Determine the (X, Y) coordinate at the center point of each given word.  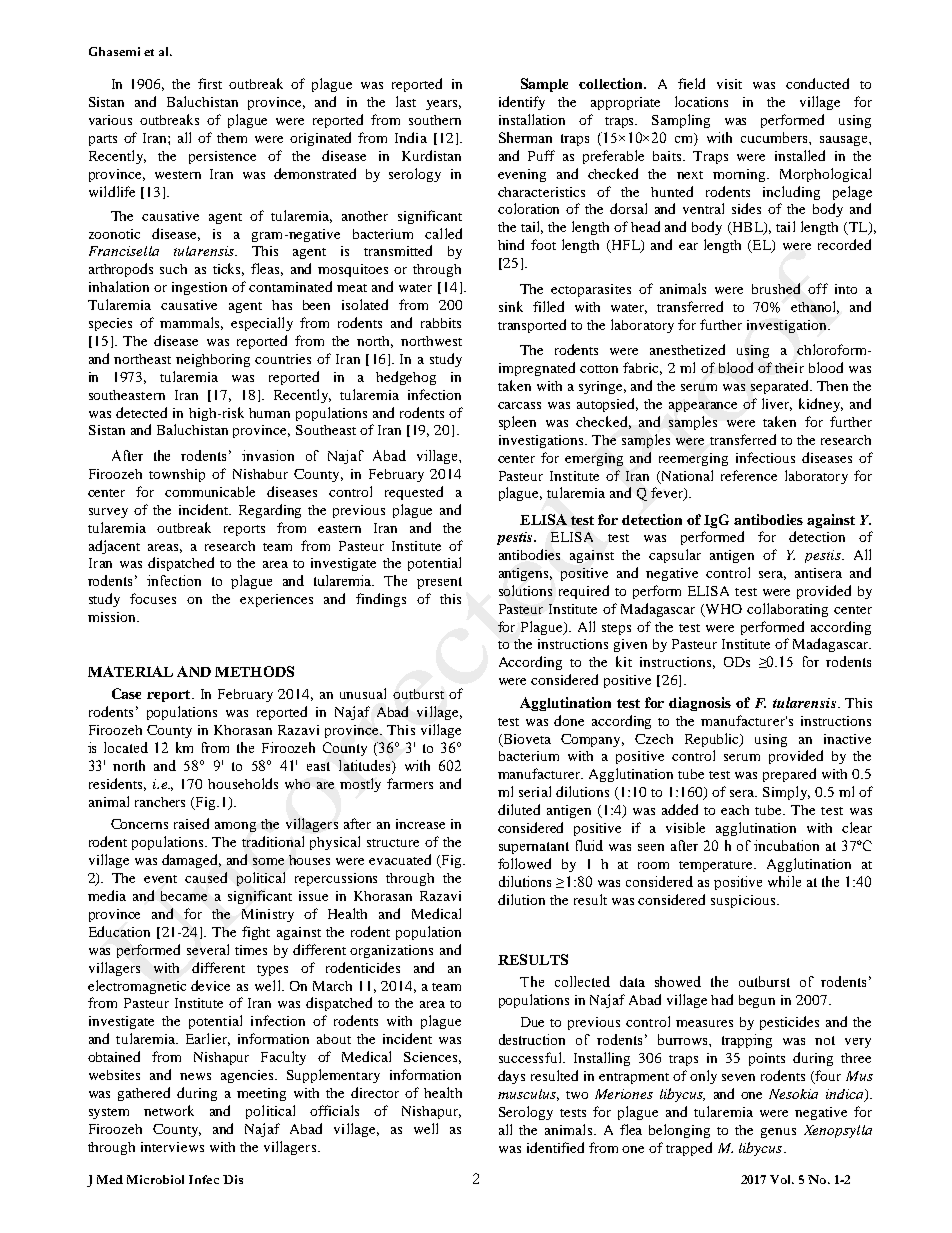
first (210, 83)
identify (522, 103)
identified (555, 1147)
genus (778, 1133)
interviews (172, 1147)
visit (729, 84)
